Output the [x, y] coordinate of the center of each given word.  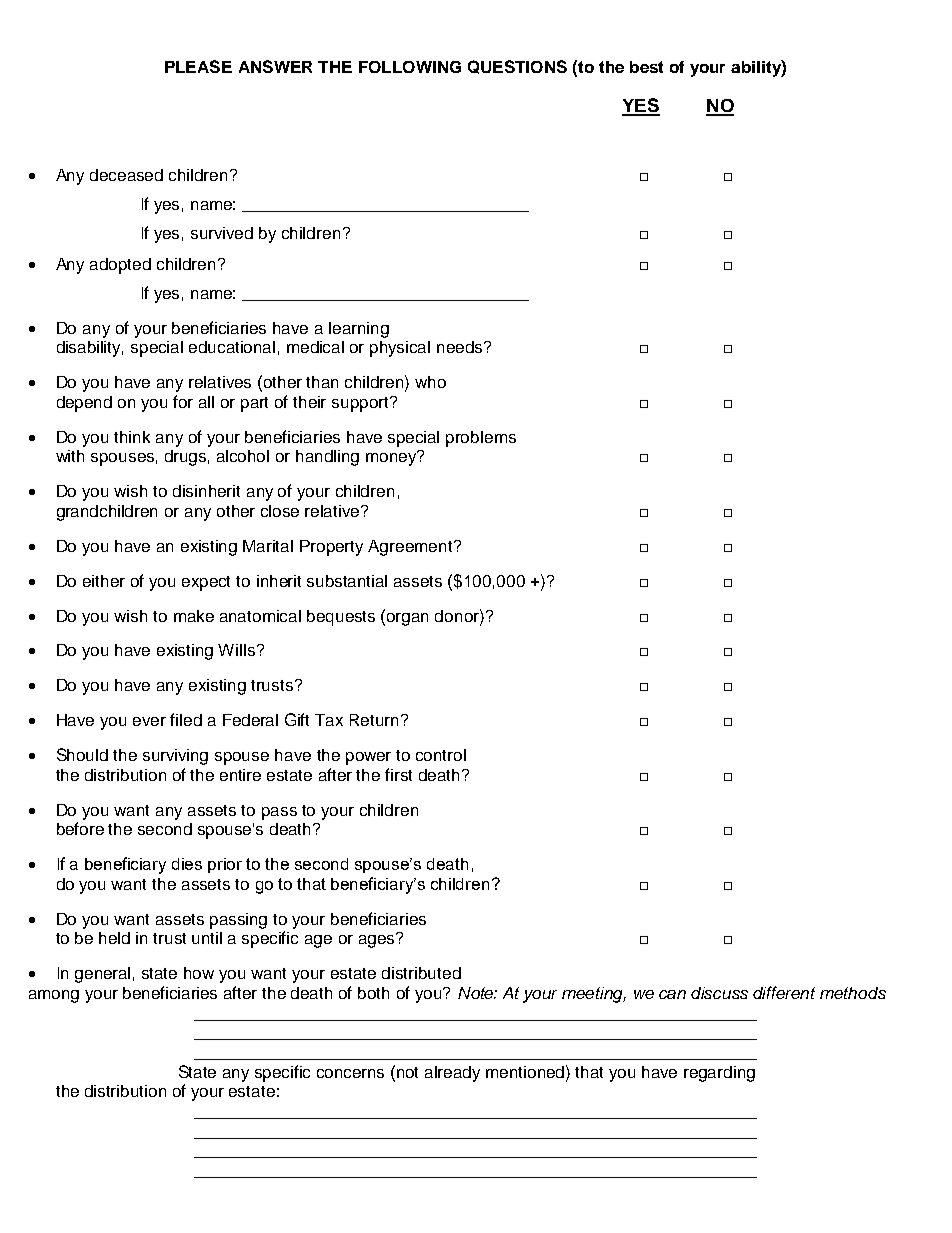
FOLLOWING [410, 67]
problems [481, 439]
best [646, 67]
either [104, 581]
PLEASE [198, 66]
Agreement [411, 548]
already [452, 1074]
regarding [719, 1074]
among [54, 996]
